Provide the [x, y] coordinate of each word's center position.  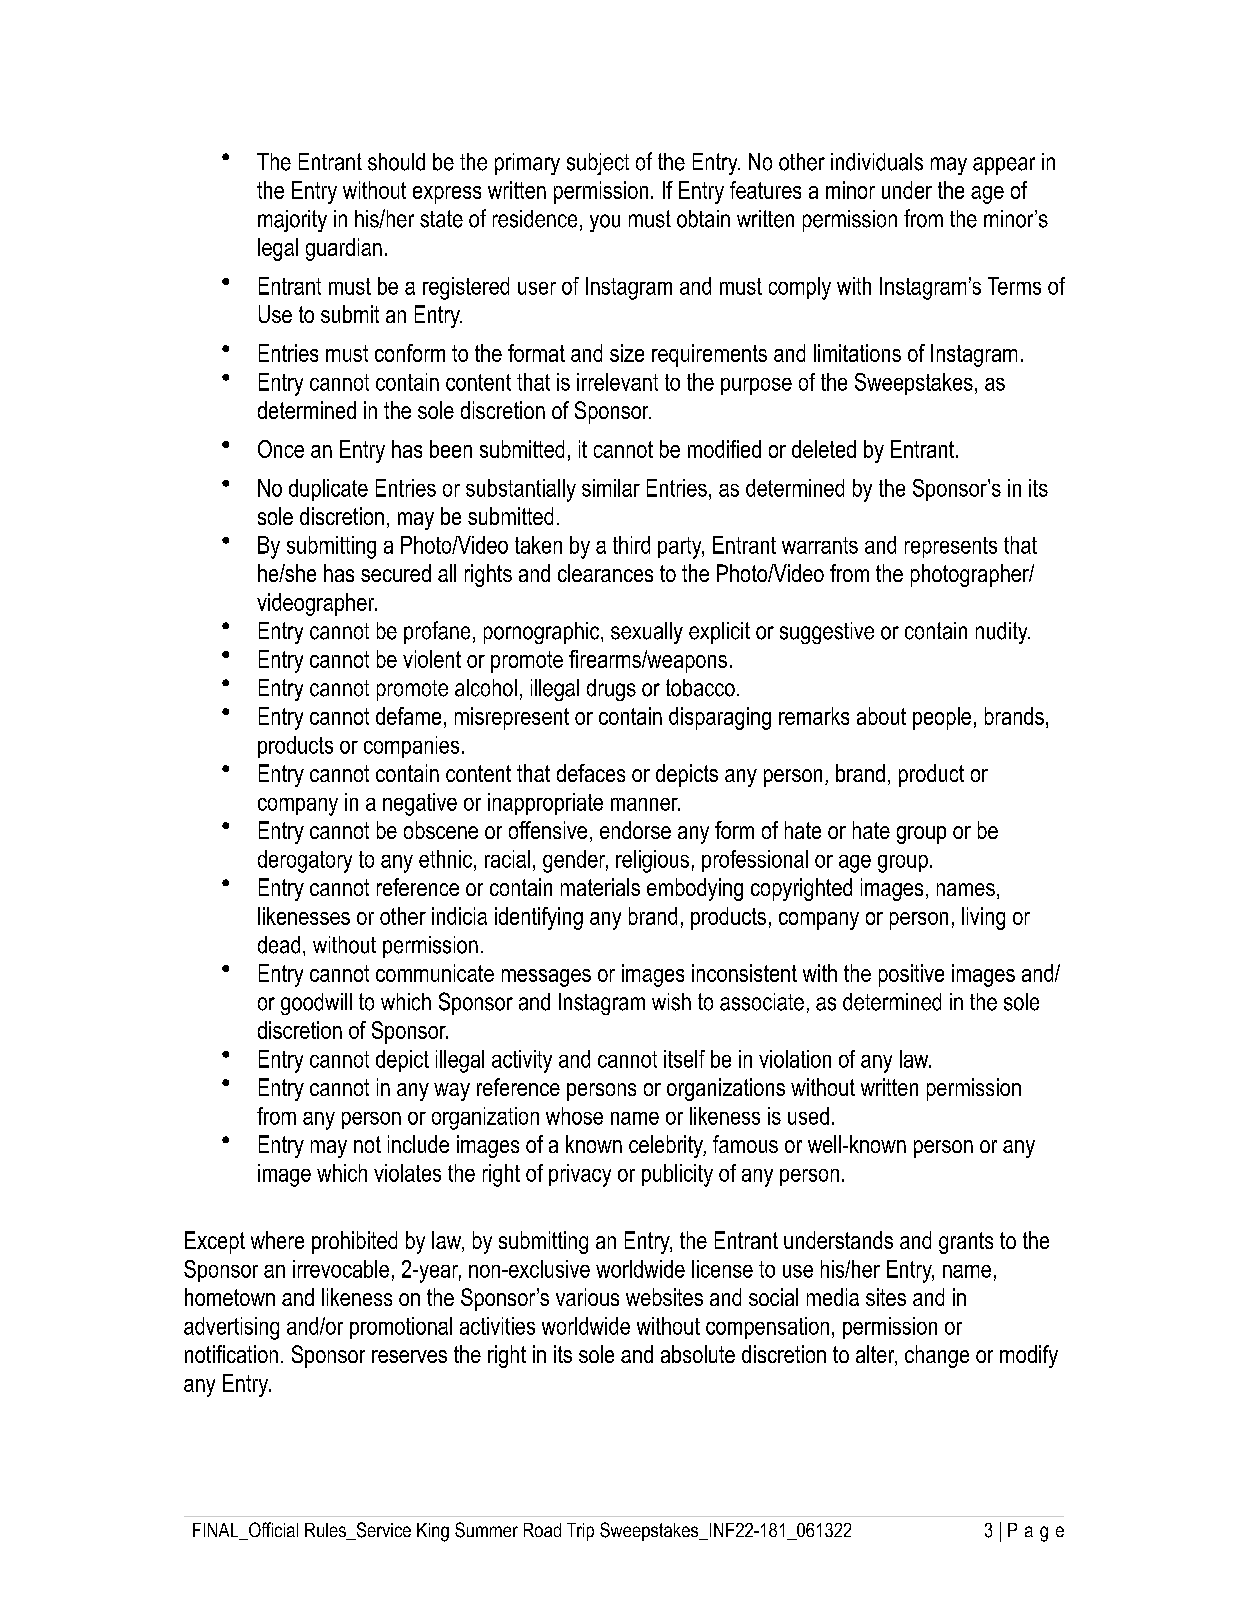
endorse [635, 830]
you [605, 223]
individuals [877, 162]
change [937, 1356]
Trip [580, 1532]
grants [966, 1243]
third [631, 545]
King [433, 1532]
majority [292, 221]
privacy [580, 1175]
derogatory [305, 861]
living [983, 918]
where [277, 1240]
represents [951, 547]
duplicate [328, 490]
